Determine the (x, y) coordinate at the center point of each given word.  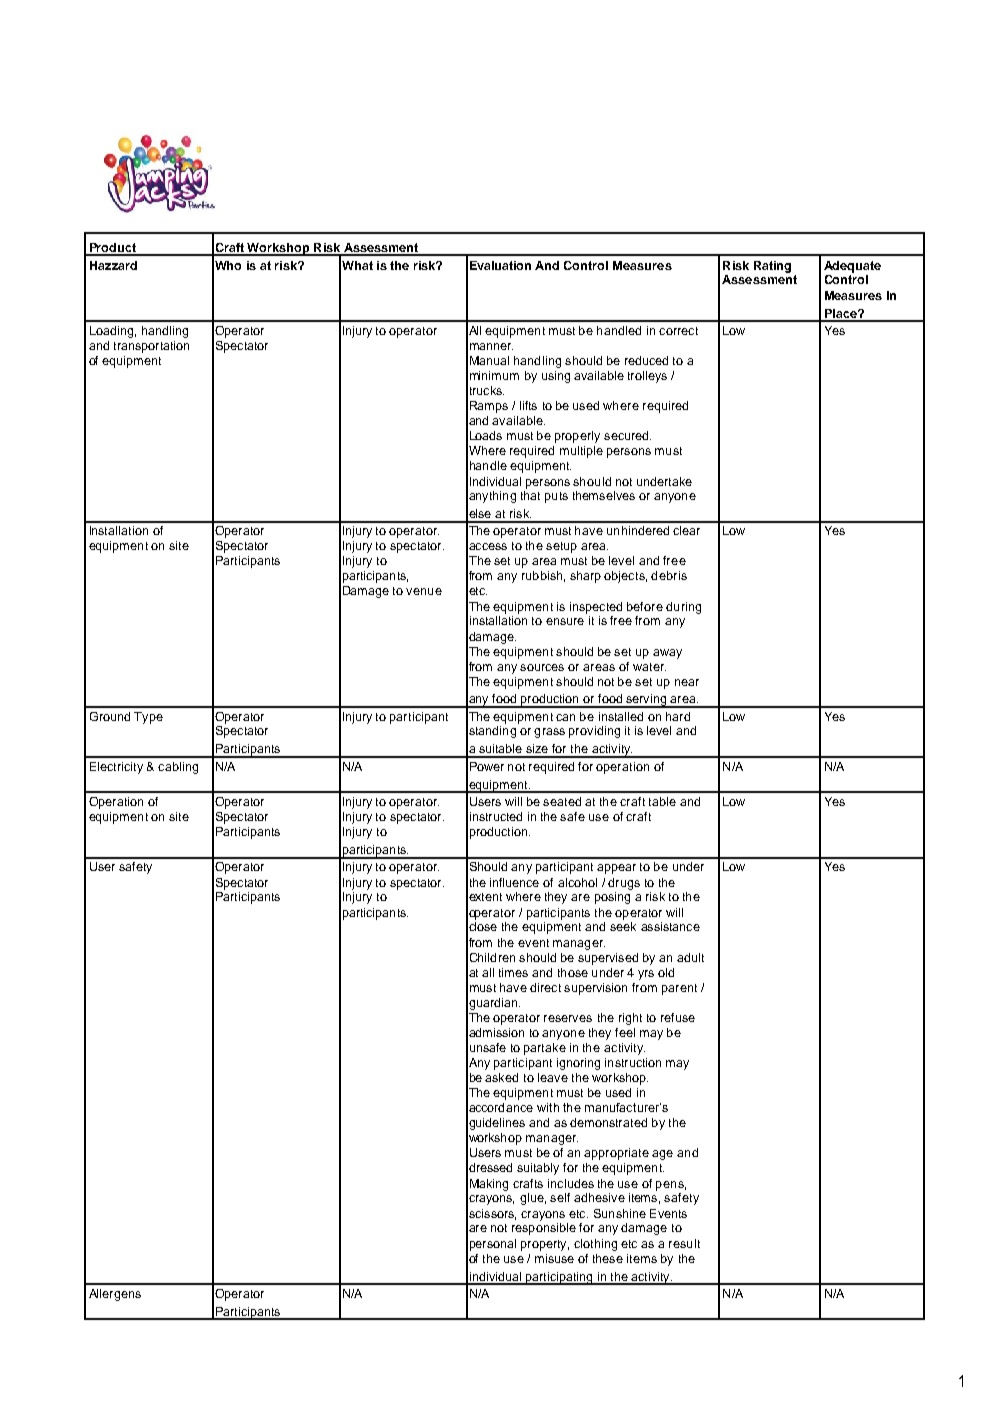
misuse (554, 1258)
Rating (772, 267)
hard (678, 716)
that (530, 495)
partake (545, 1049)
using (556, 377)
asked (501, 1077)
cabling (178, 768)
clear (686, 530)
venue (424, 591)
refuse (678, 1017)
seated (562, 801)
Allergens (115, 1295)
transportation (151, 347)
